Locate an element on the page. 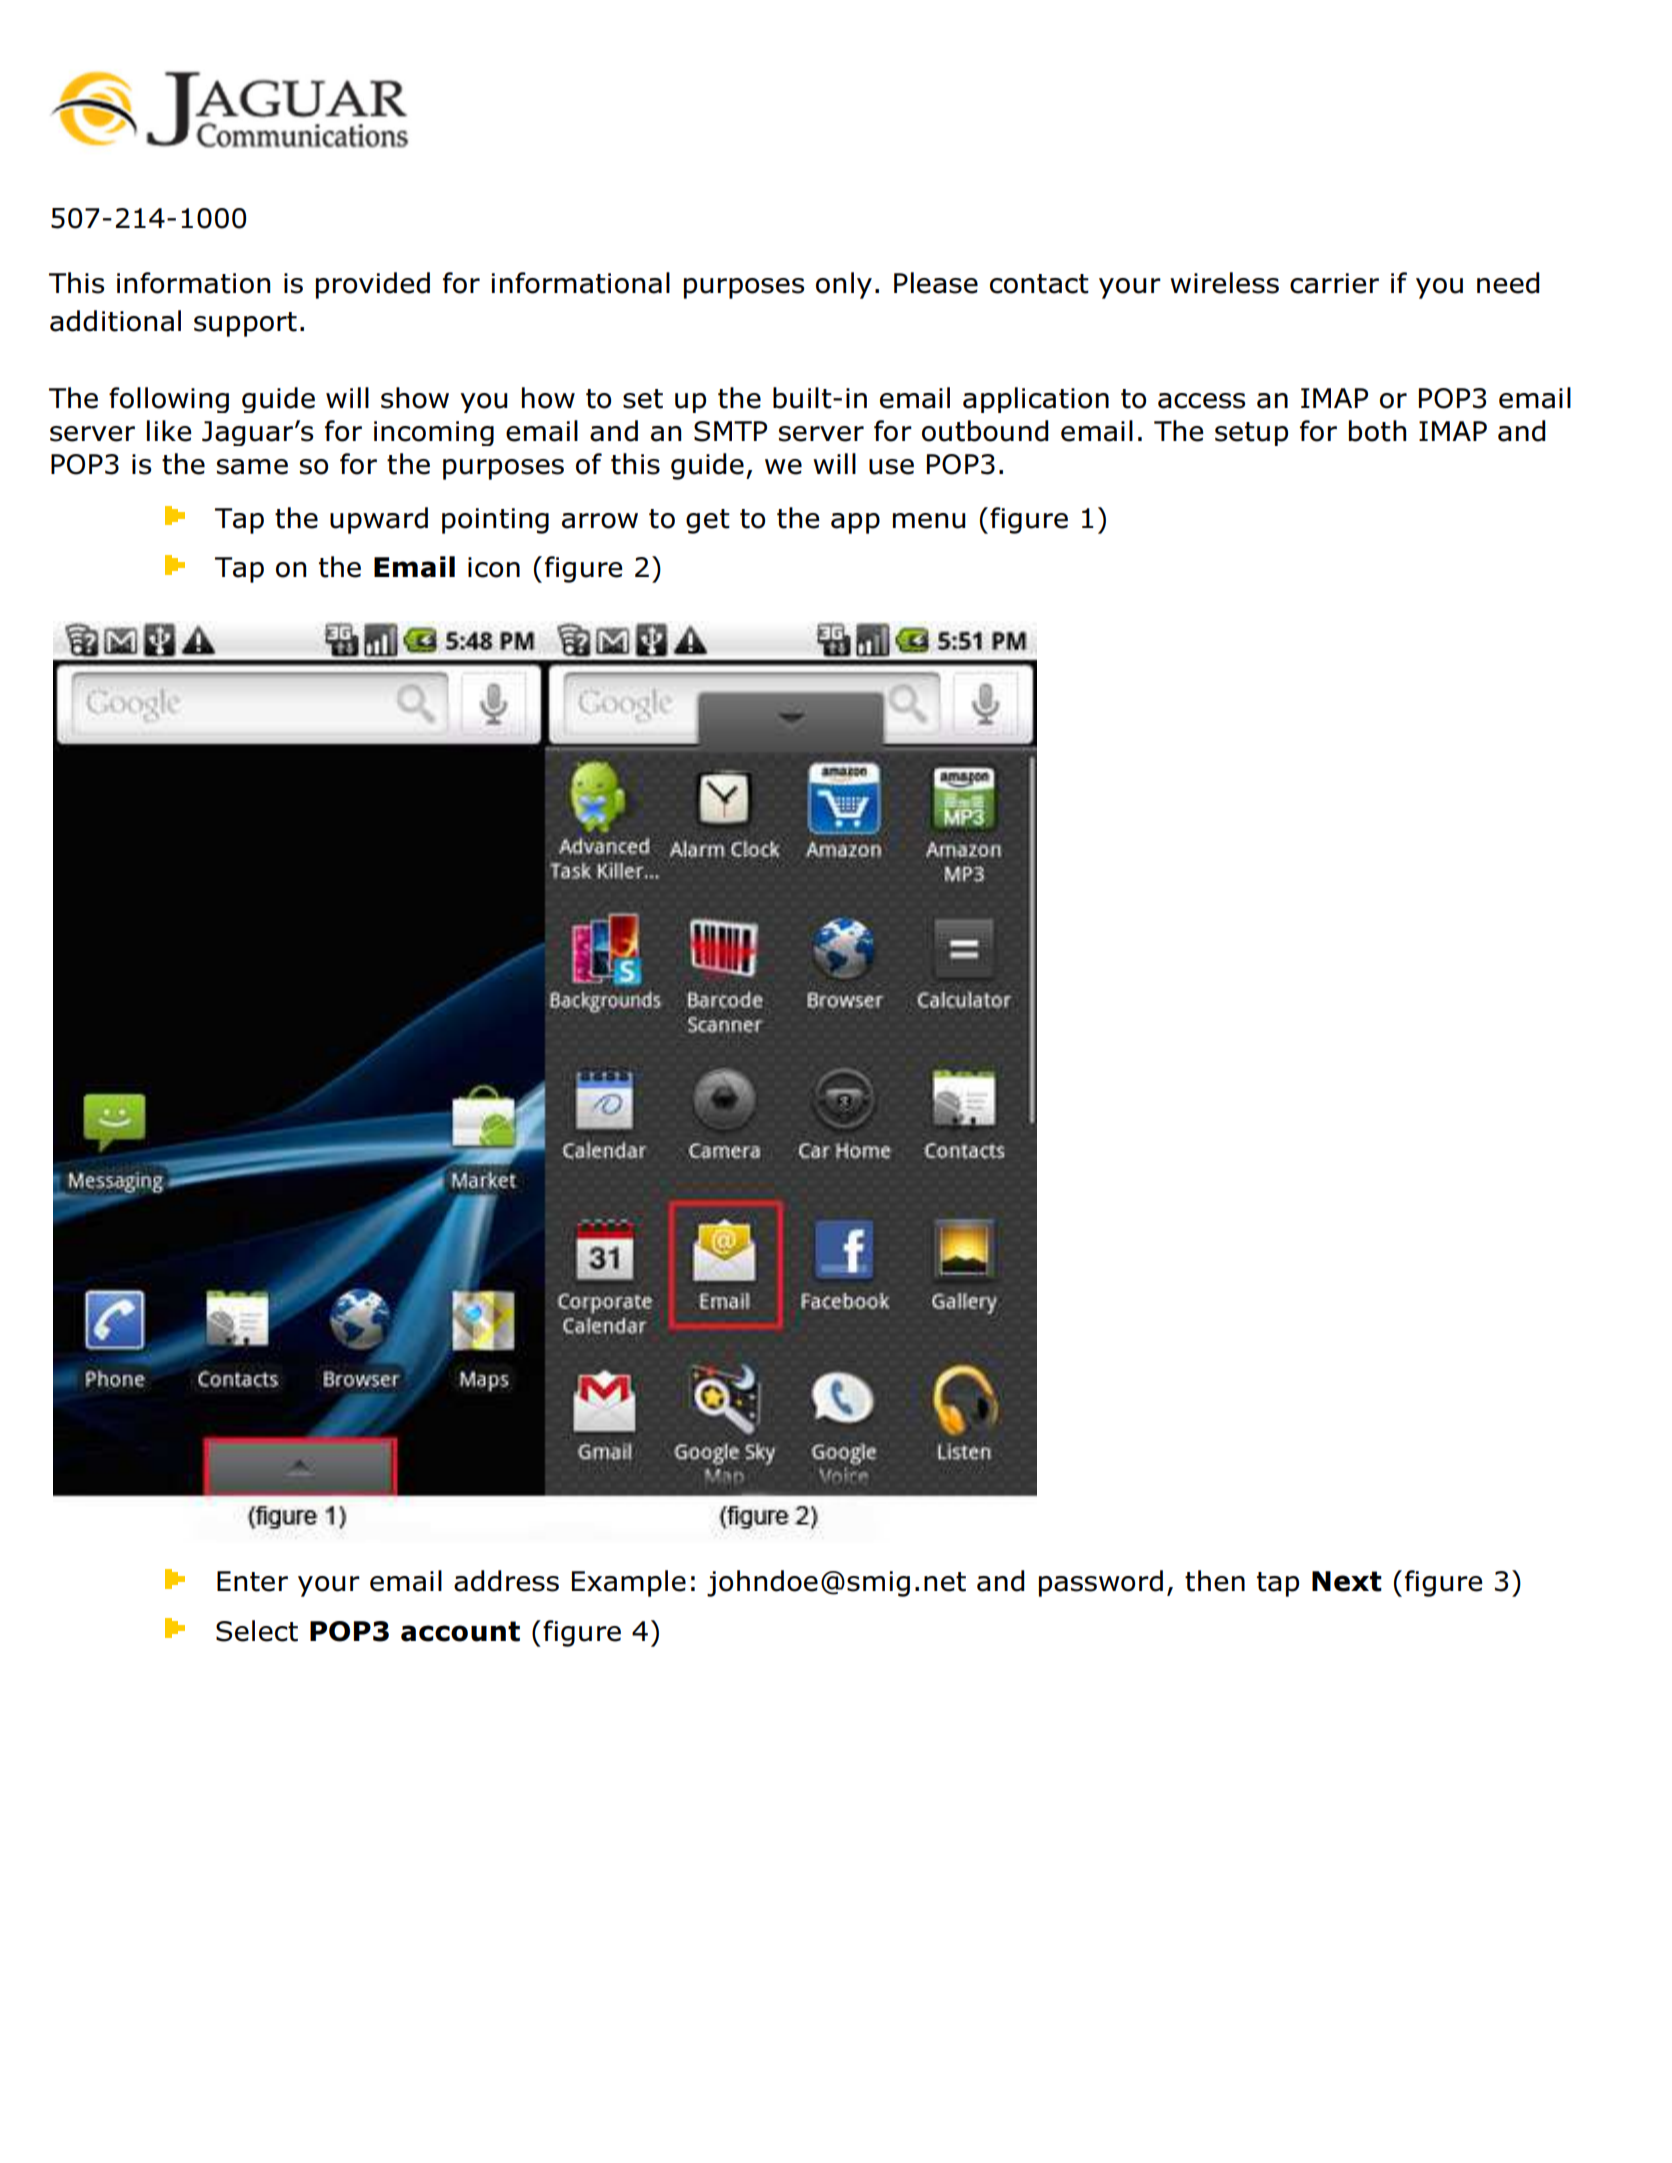 Image resolution: width=1672 pixels, height=2163 pixels. then is located at coordinates (1215, 1581).
